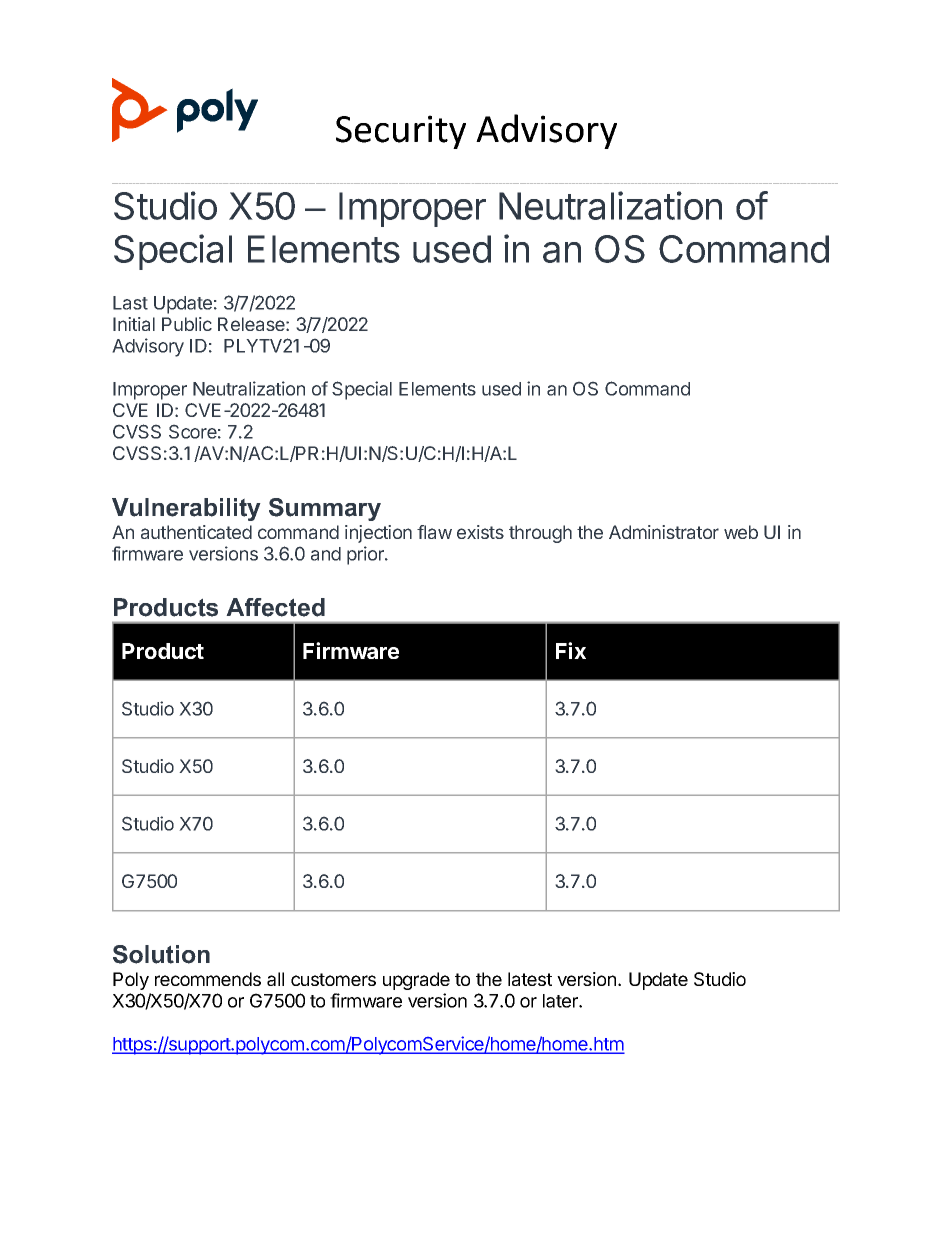 The width and height of the image is (952, 1233). What do you see at coordinates (187, 324) in the image?
I see `Public` at bounding box center [187, 324].
